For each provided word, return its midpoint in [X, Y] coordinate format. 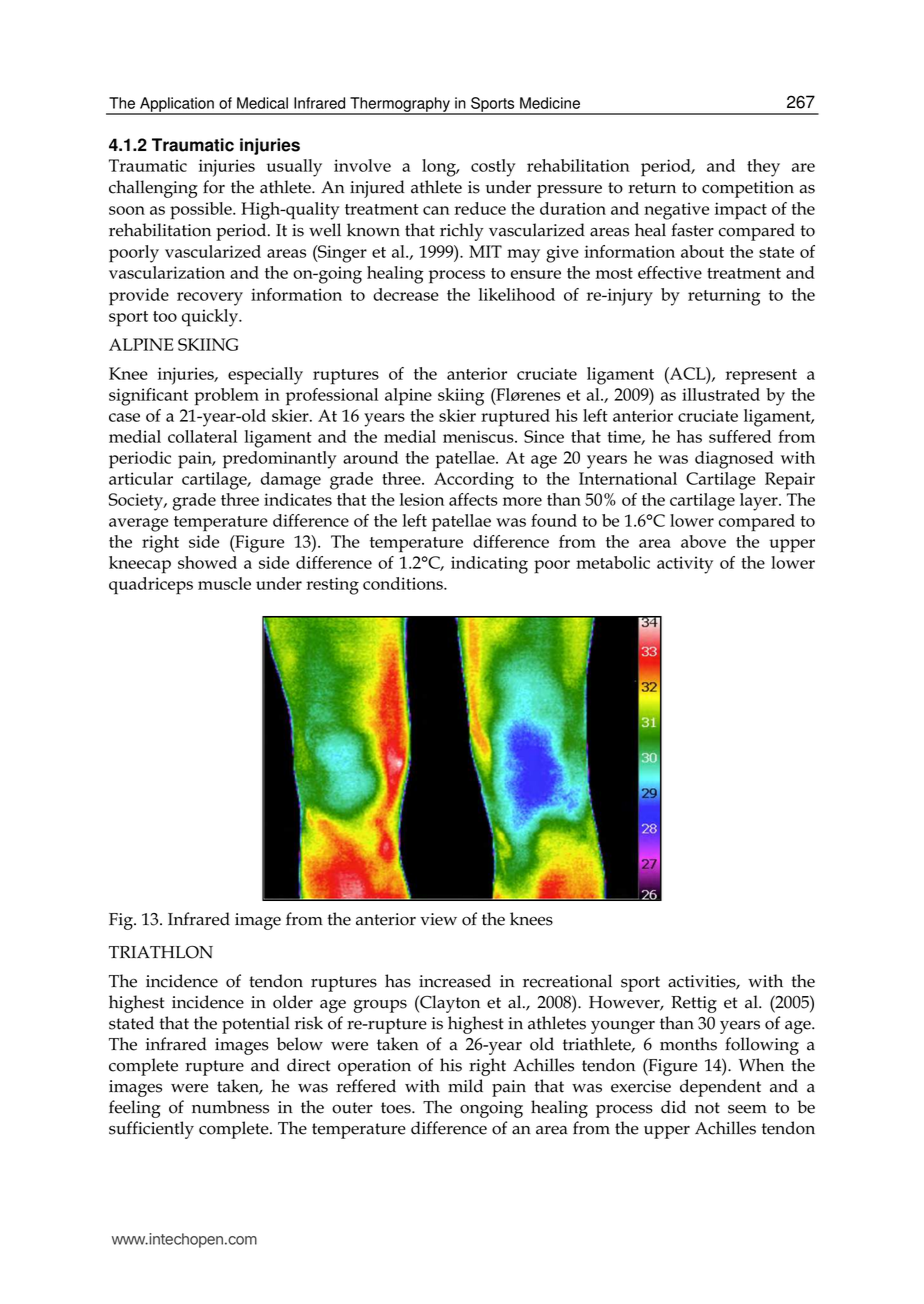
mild [465, 1086]
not [707, 1108]
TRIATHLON [161, 952]
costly [493, 168]
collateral [202, 436]
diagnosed [734, 460]
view [438, 919]
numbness [230, 1107]
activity [685, 565]
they [763, 168]
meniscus [479, 436]
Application [177, 106]
